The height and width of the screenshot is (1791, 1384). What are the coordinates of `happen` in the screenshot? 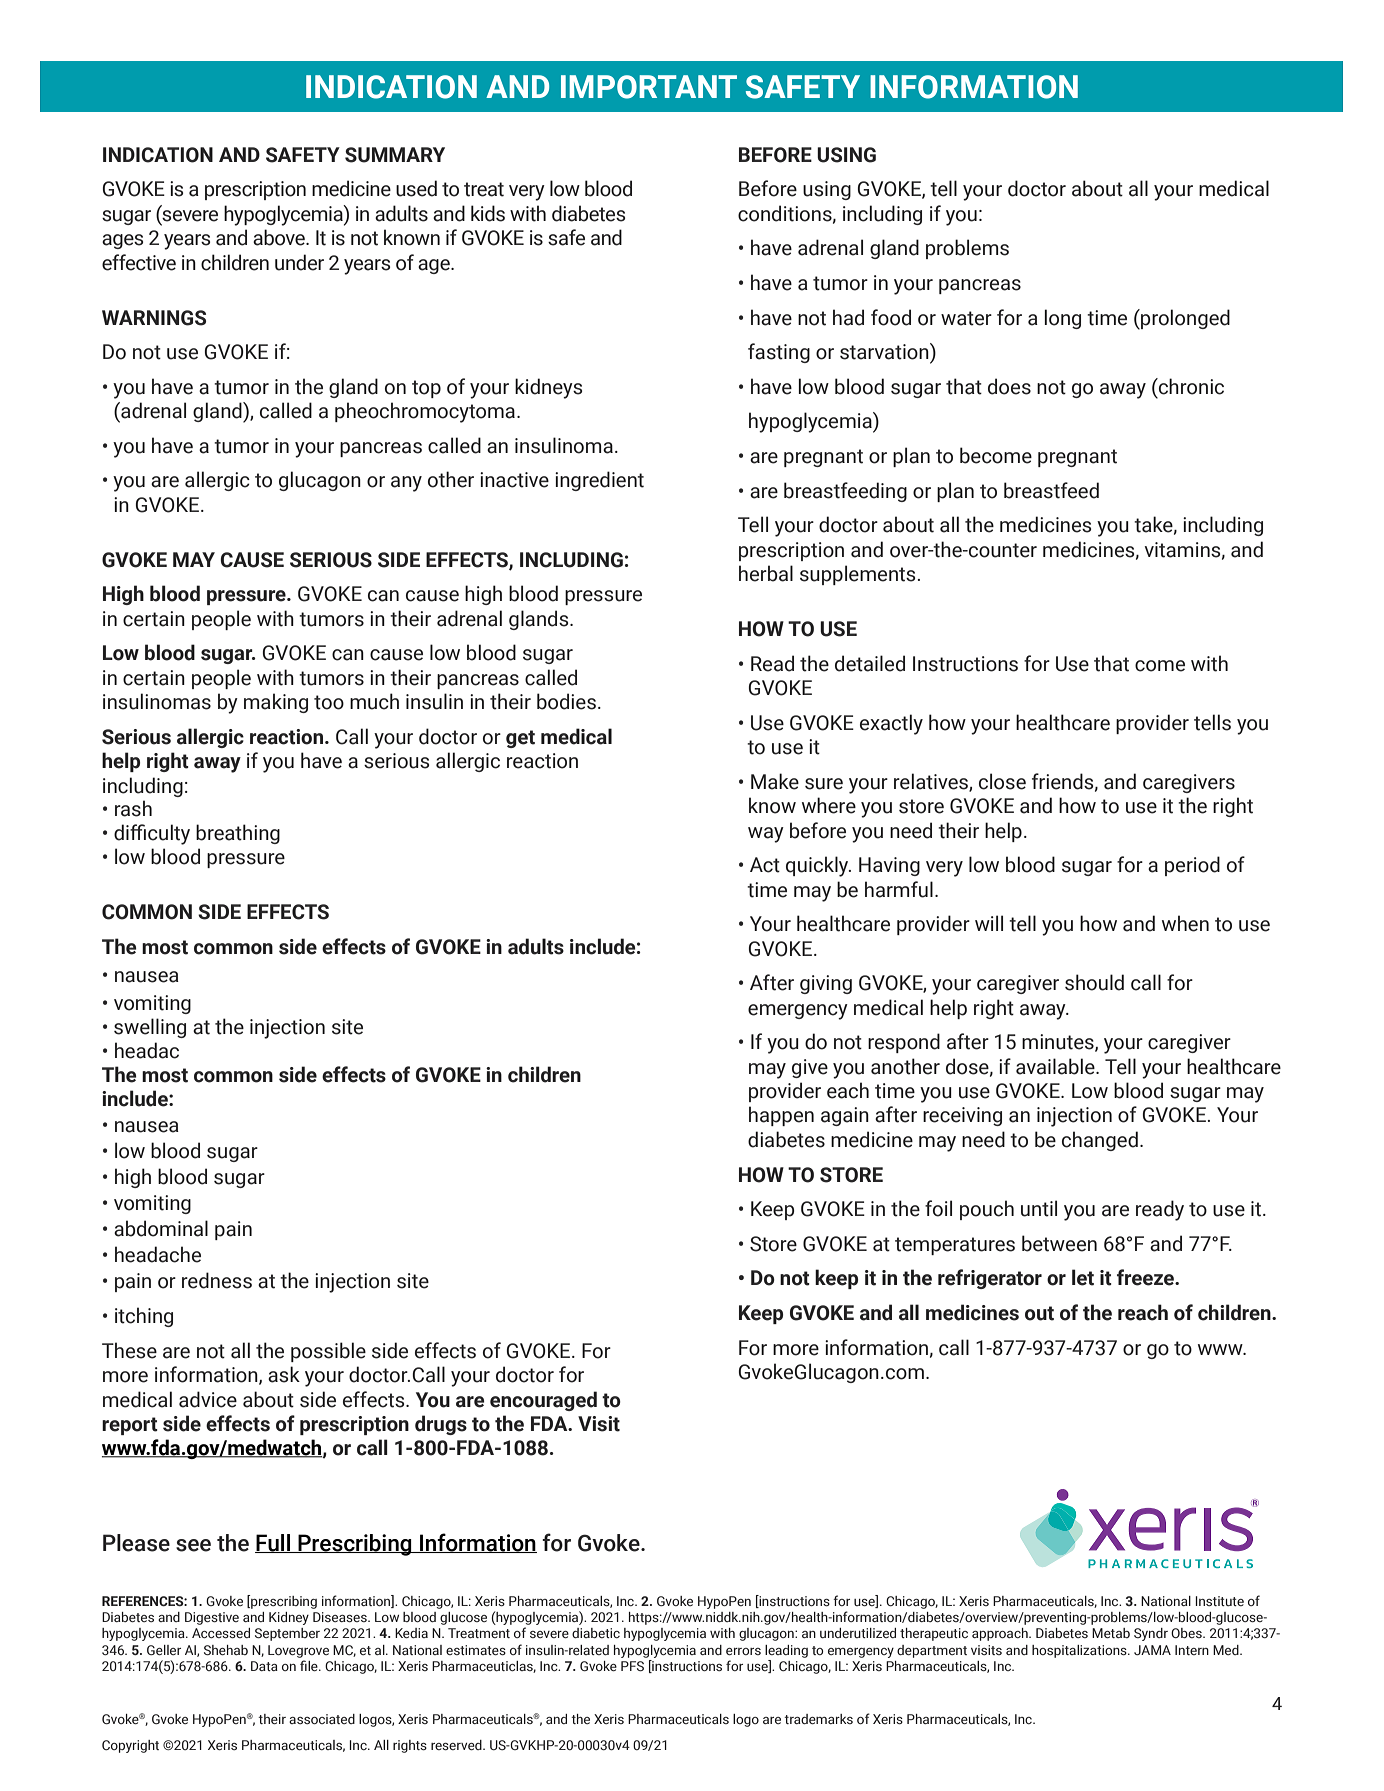 It's located at (781, 1116).
